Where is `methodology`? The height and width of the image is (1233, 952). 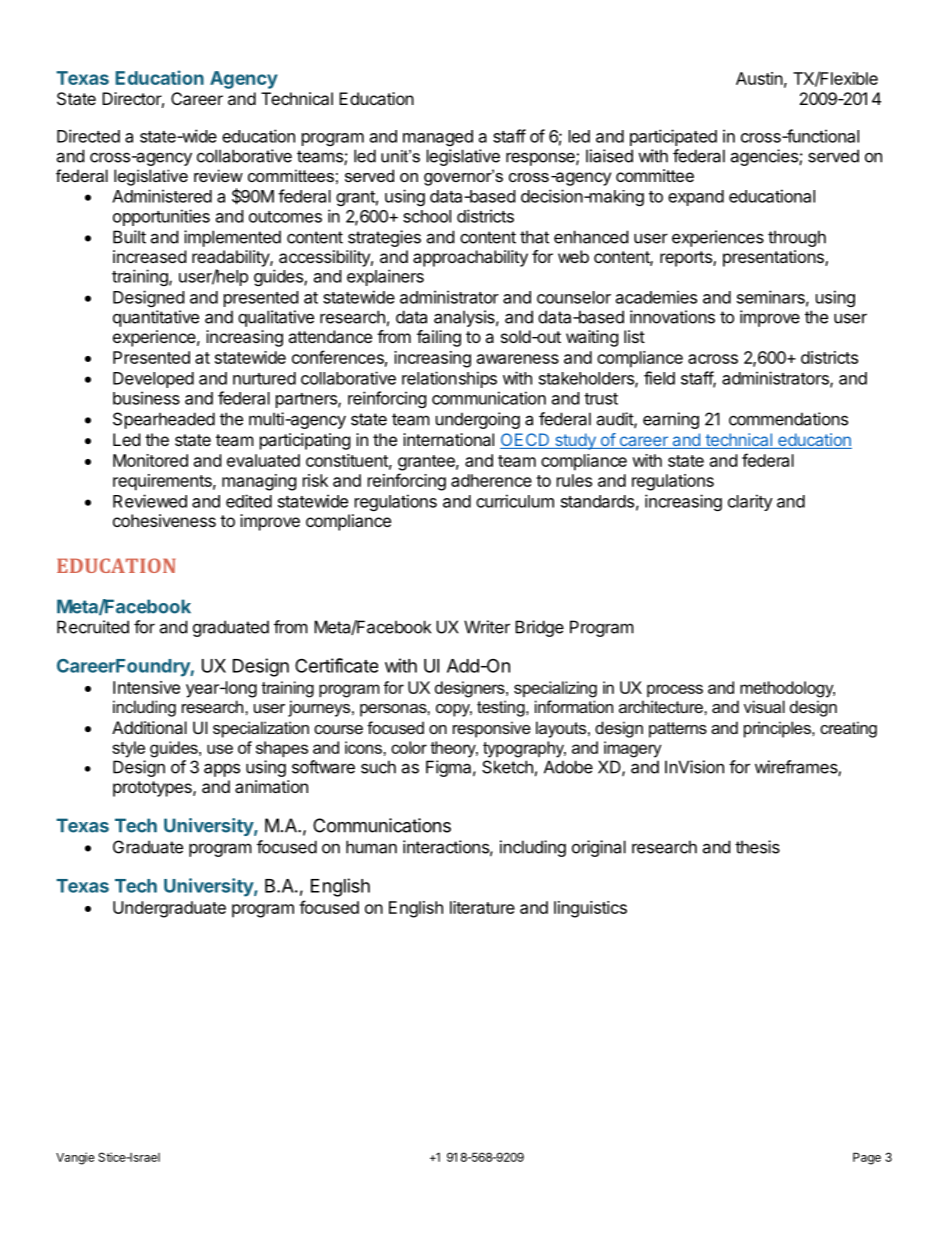 methodology is located at coordinates (787, 689).
